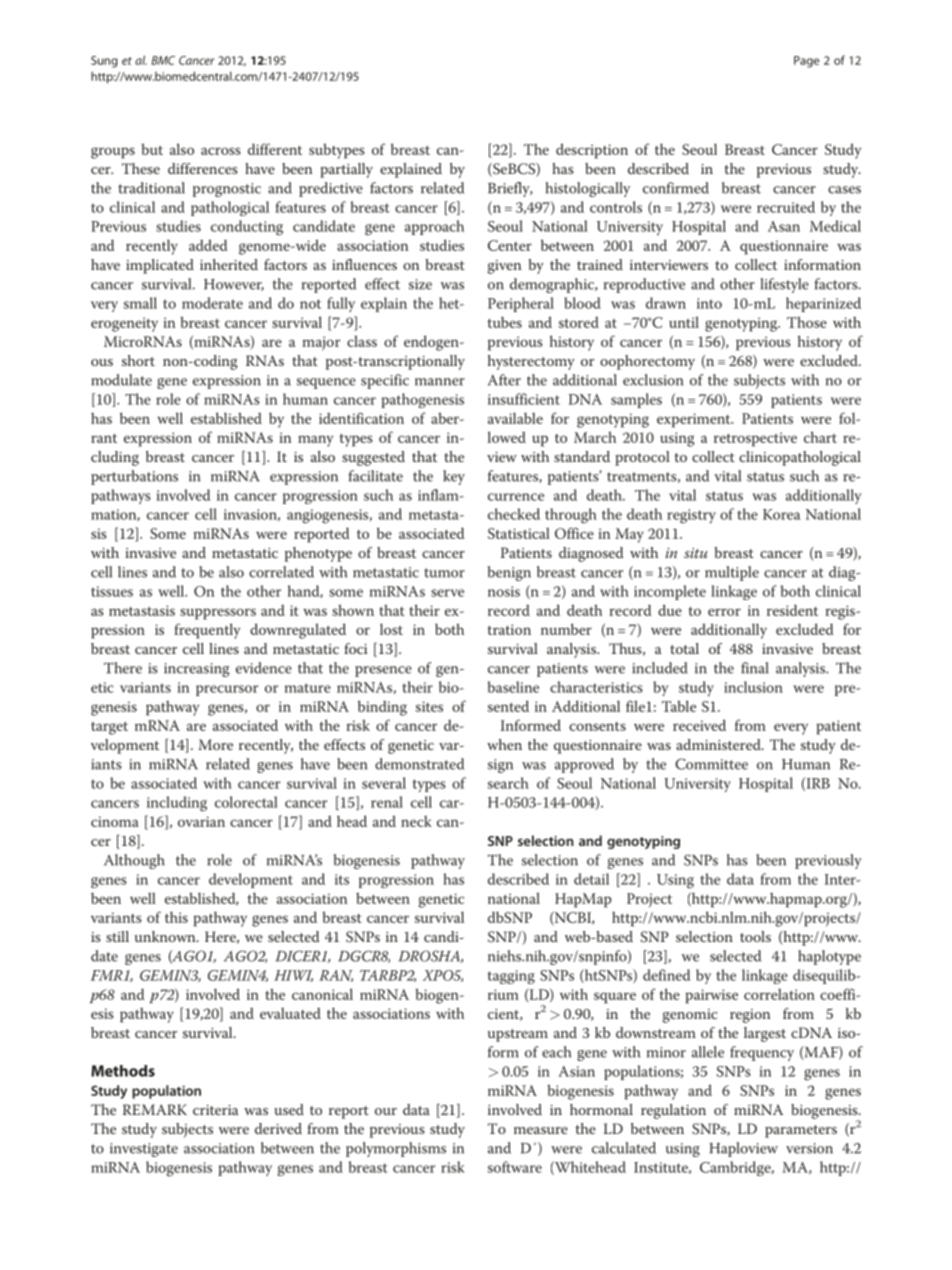 The width and height of the screenshot is (952, 1270). What do you see at coordinates (504, 380) in the screenshot?
I see `After` at bounding box center [504, 380].
